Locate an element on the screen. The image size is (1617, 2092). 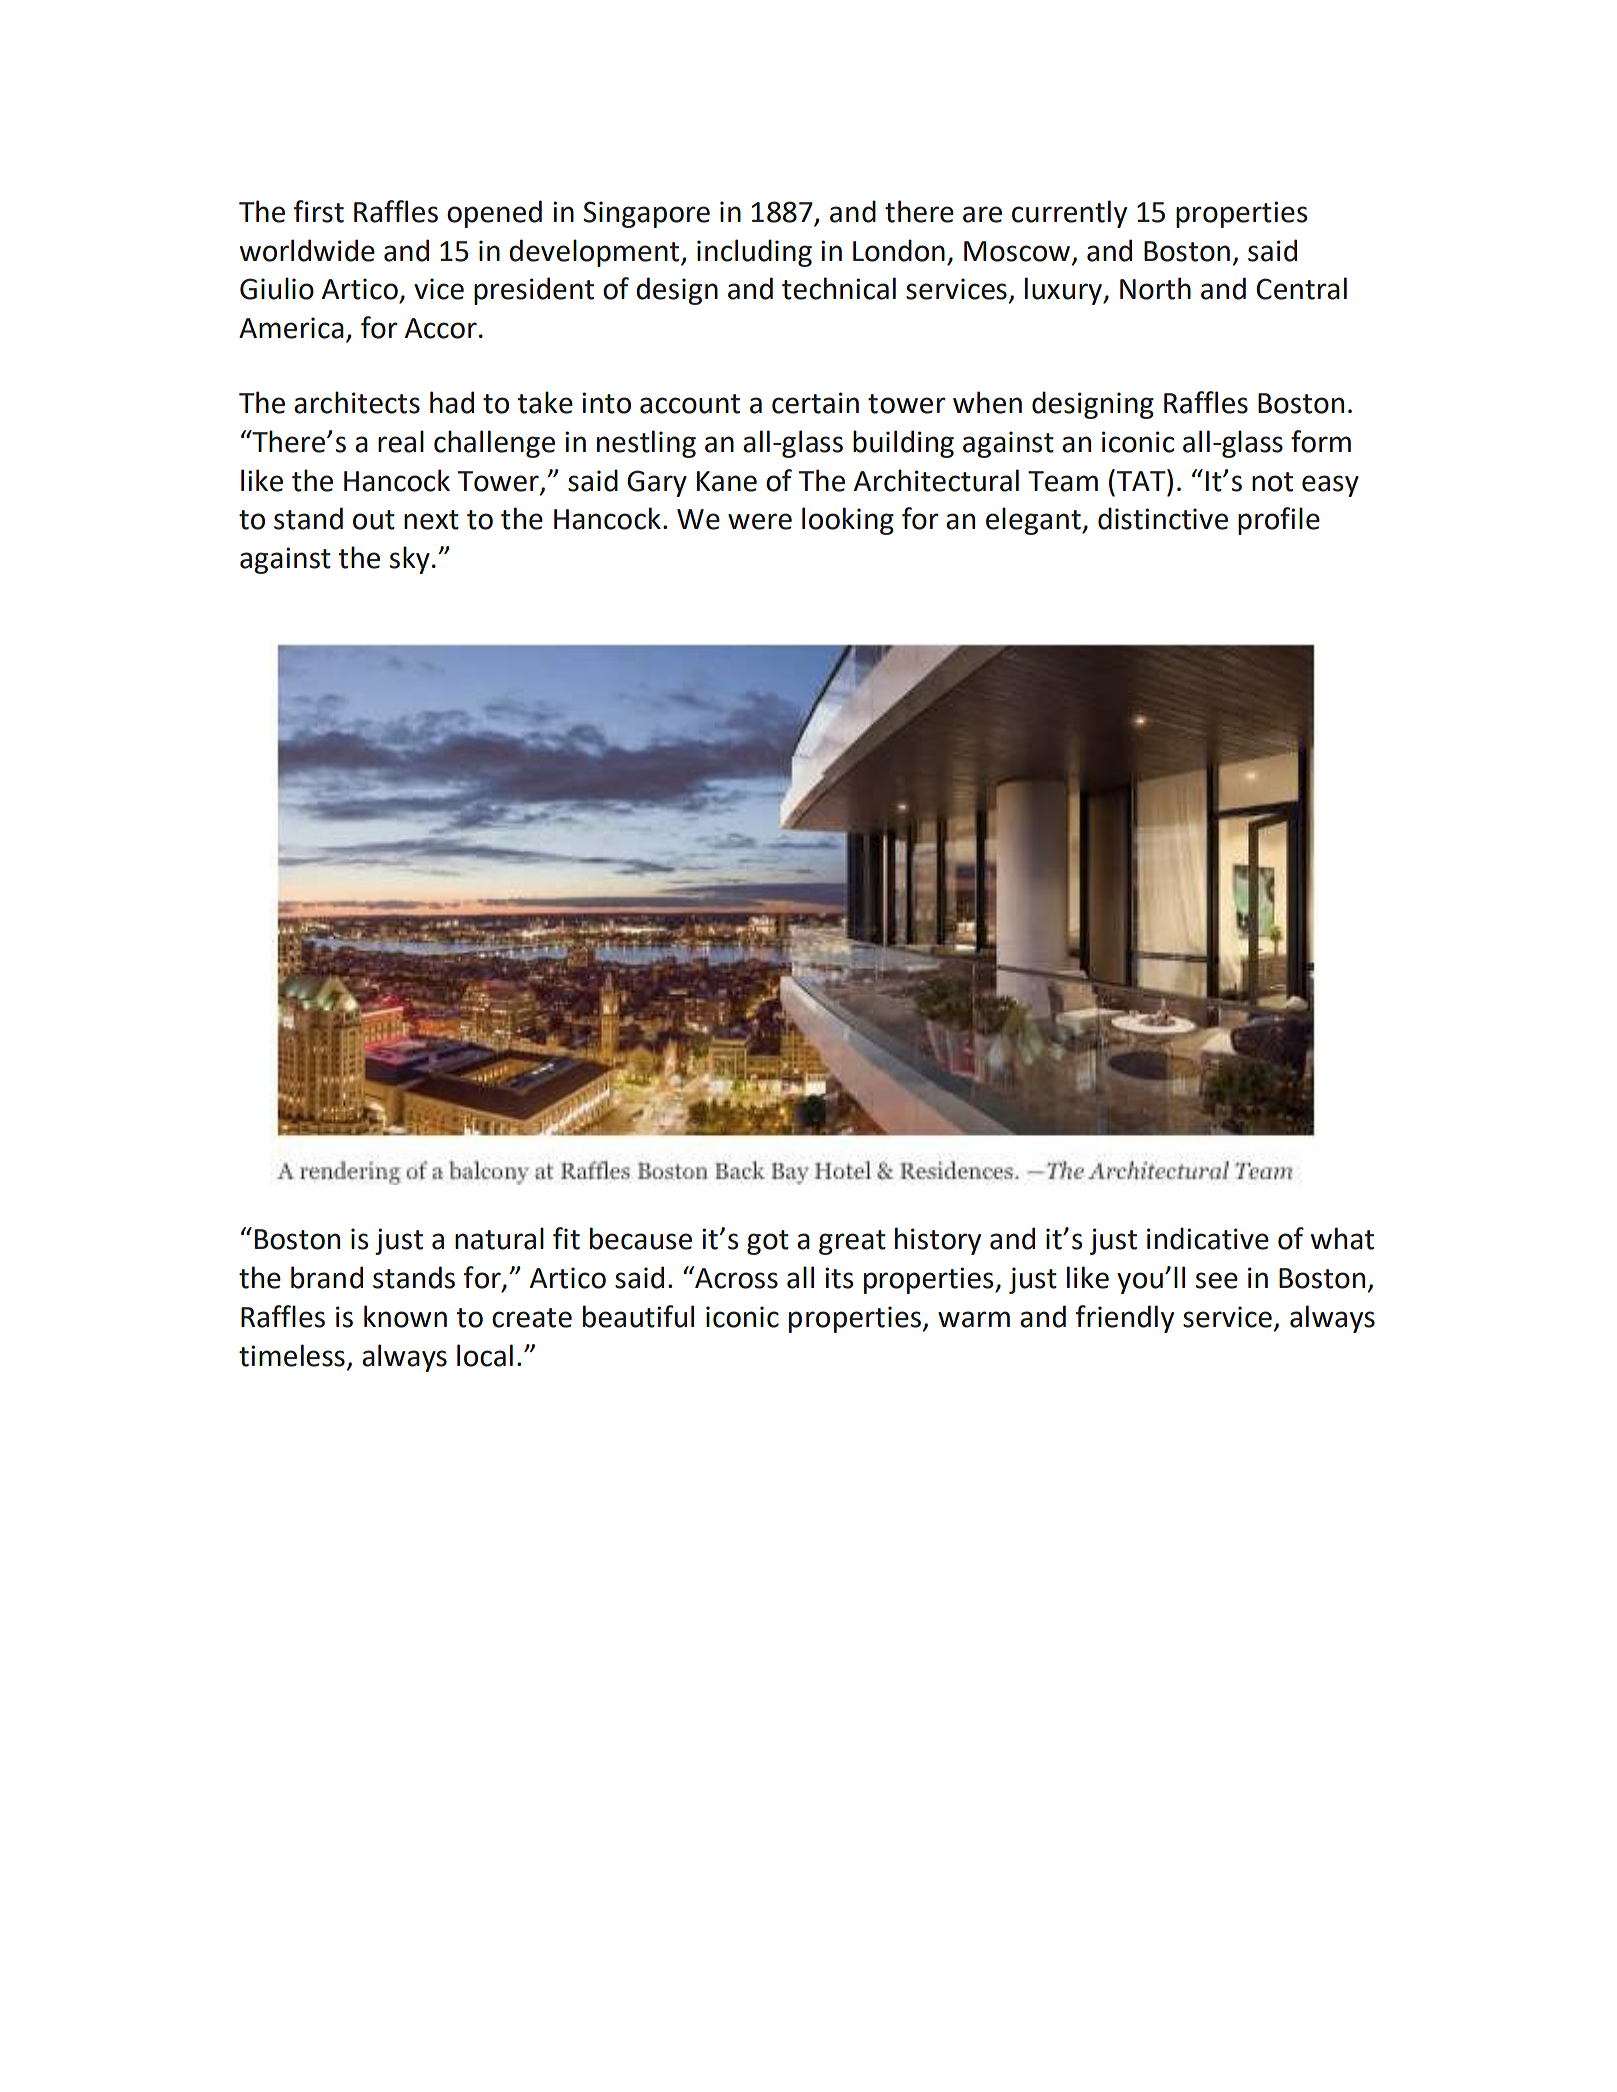
including is located at coordinates (754, 253).
